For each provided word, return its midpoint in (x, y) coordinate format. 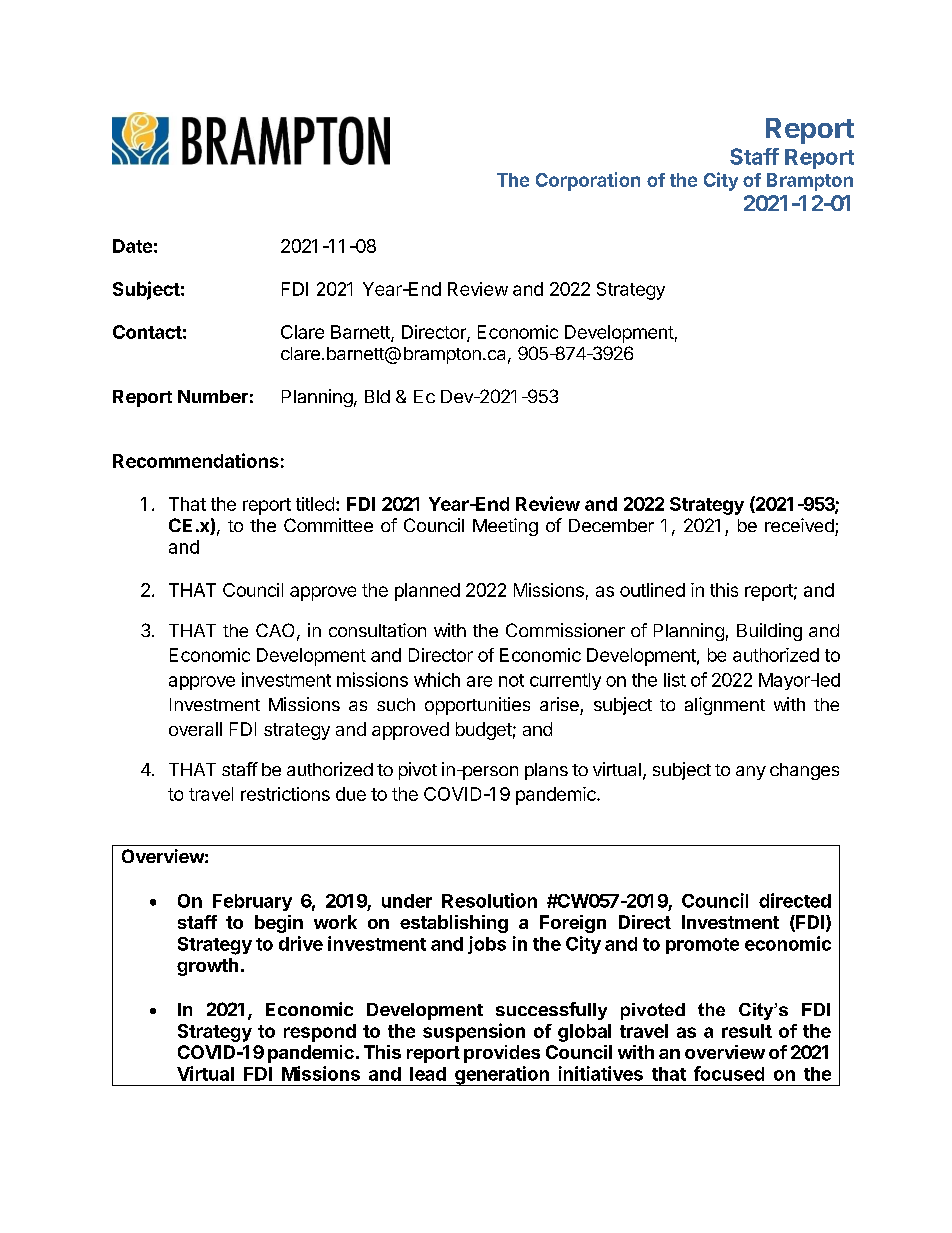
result (747, 1031)
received (799, 525)
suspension (474, 1032)
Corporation (588, 181)
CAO (275, 630)
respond (320, 1033)
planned (427, 592)
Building (769, 632)
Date (132, 246)
